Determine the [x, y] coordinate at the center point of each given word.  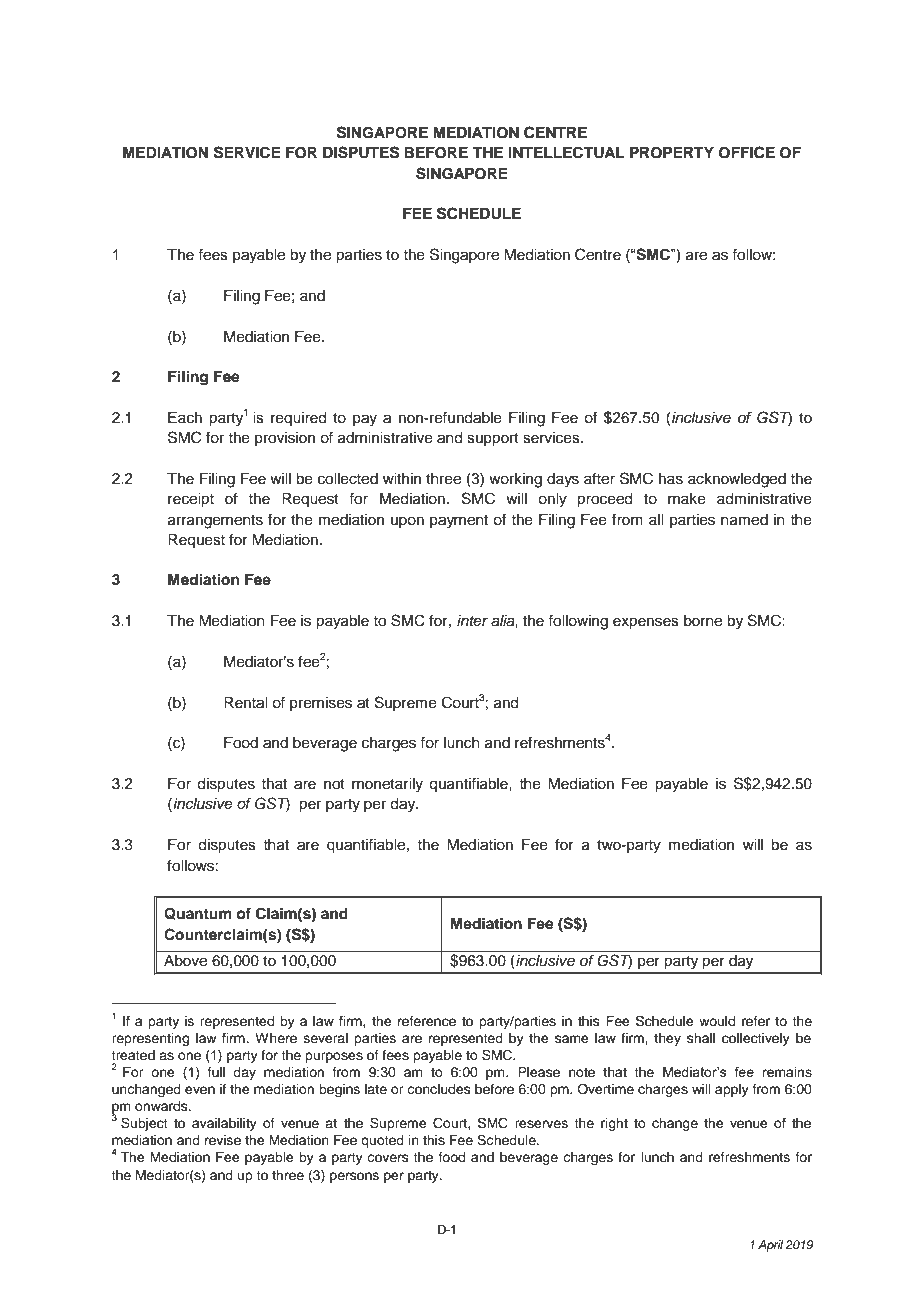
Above [185, 961]
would [717, 1021]
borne [703, 621]
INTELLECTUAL [566, 152]
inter [472, 620]
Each [185, 418]
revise [223, 1140]
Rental [245, 703]
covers [388, 1158]
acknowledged [737, 480]
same [572, 1039]
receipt [191, 500]
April [770, 1246]
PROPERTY [672, 153]
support [493, 440]
